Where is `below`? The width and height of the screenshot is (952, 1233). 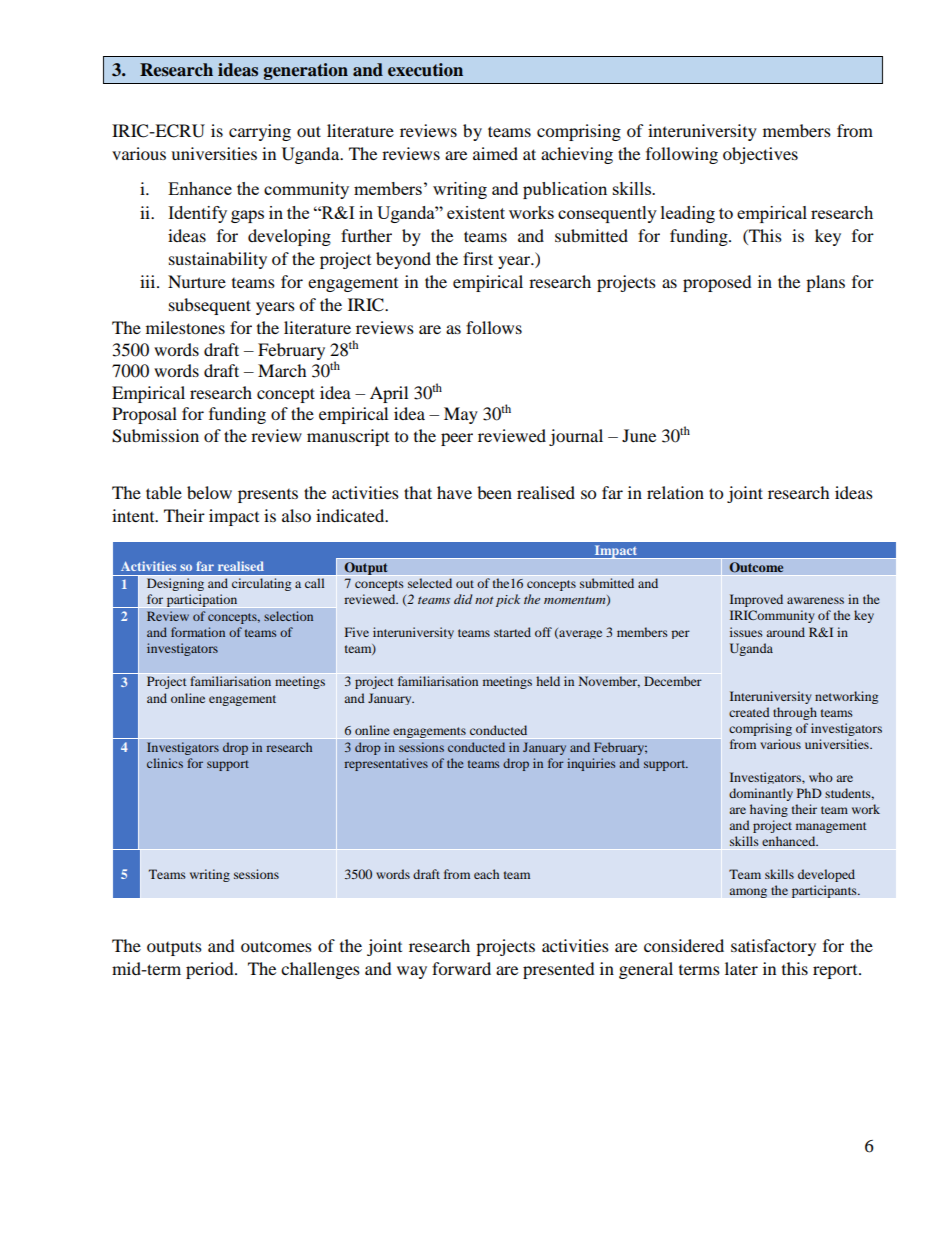
below is located at coordinates (209, 492).
